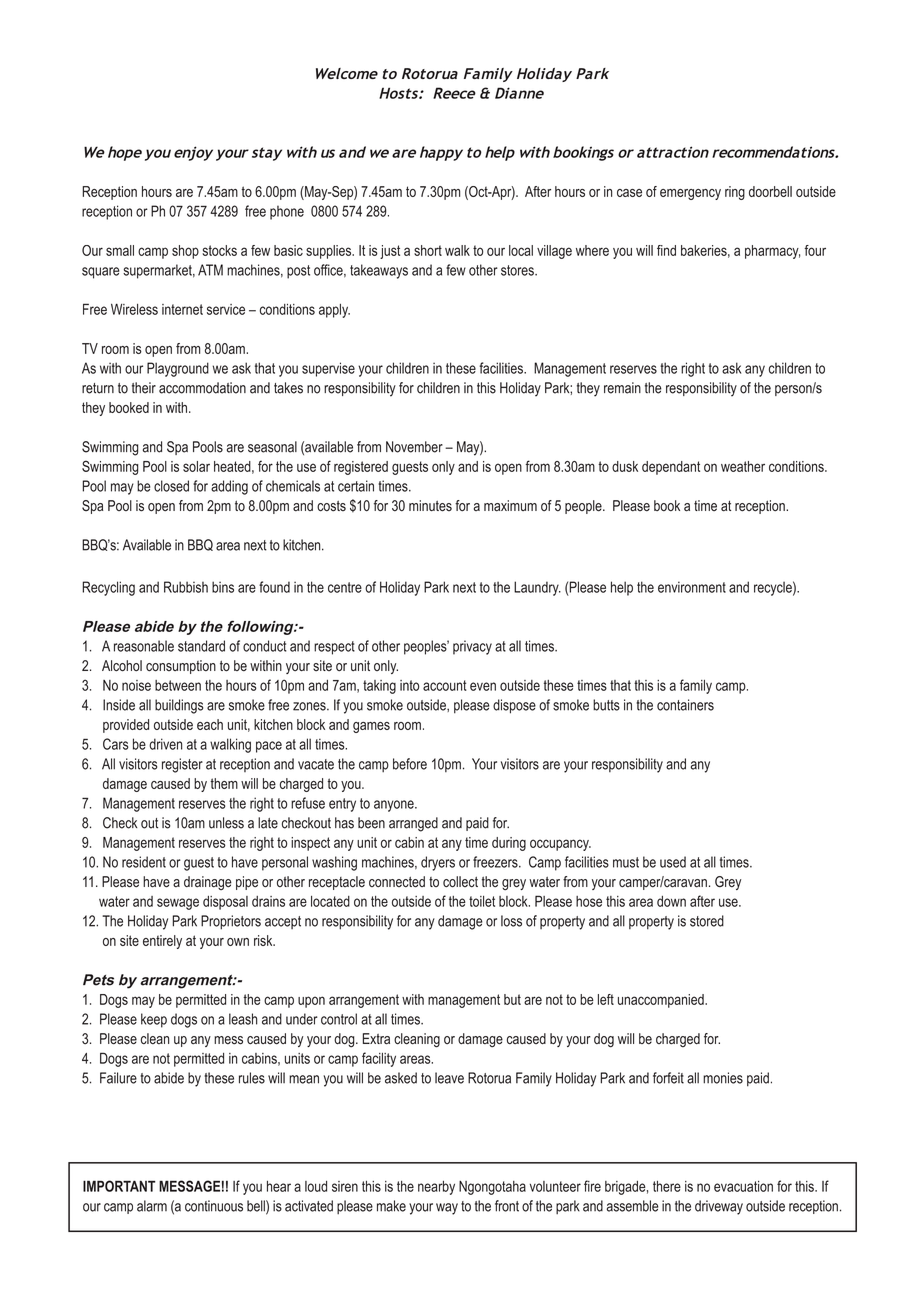 This screenshot has width=924, height=1297. I want to click on accommodation, so click(202, 388).
